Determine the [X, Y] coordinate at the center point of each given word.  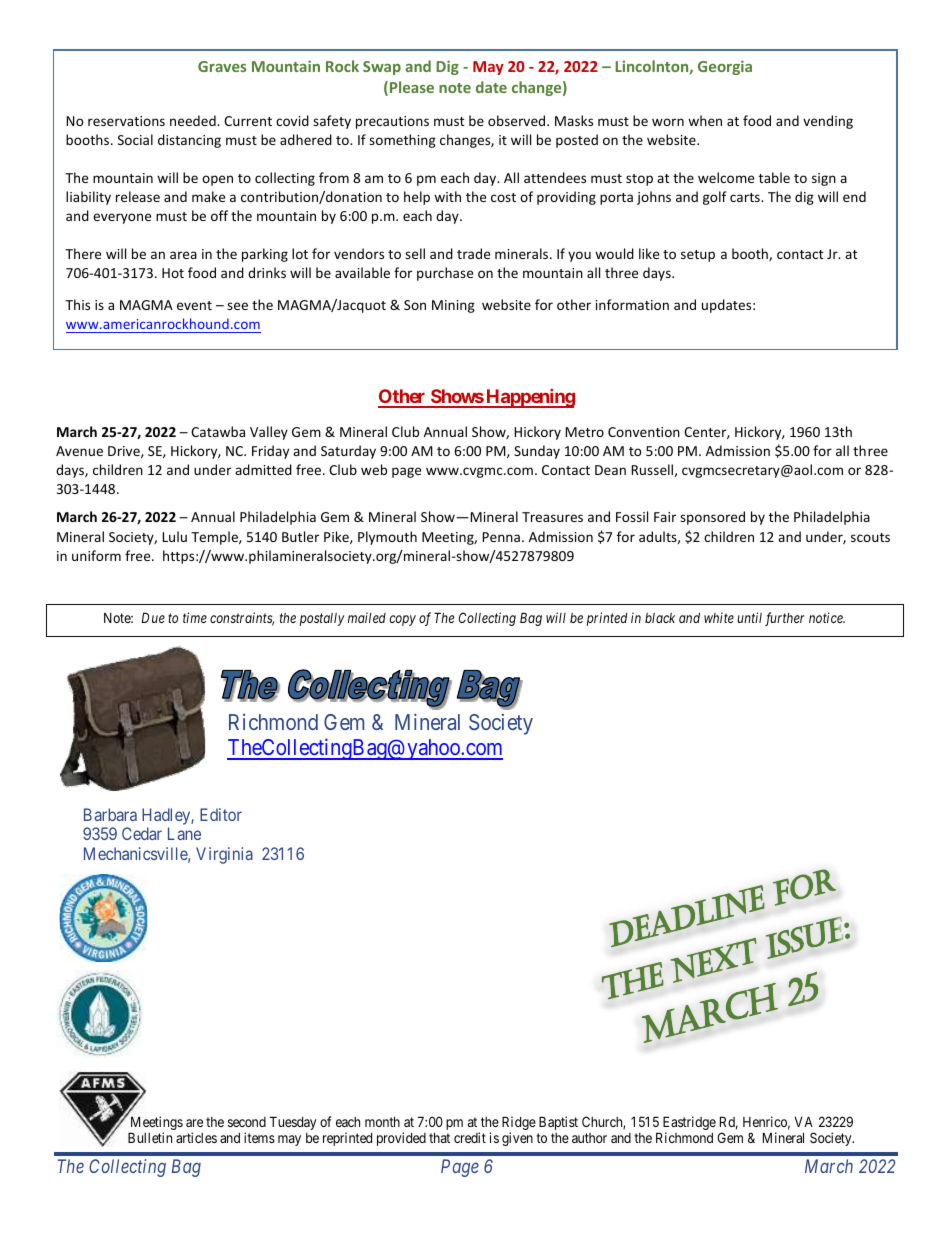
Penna [501, 537]
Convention [644, 432]
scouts [870, 537]
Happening [529, 398]
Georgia [725, 67]
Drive [125, 452]
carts [746, 197]
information [632, 304]
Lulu [174, 536]
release [138, 196]
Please [412, 87]
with [447, 196]
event [194, 305]
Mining [453, 306]
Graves [222, 66]
